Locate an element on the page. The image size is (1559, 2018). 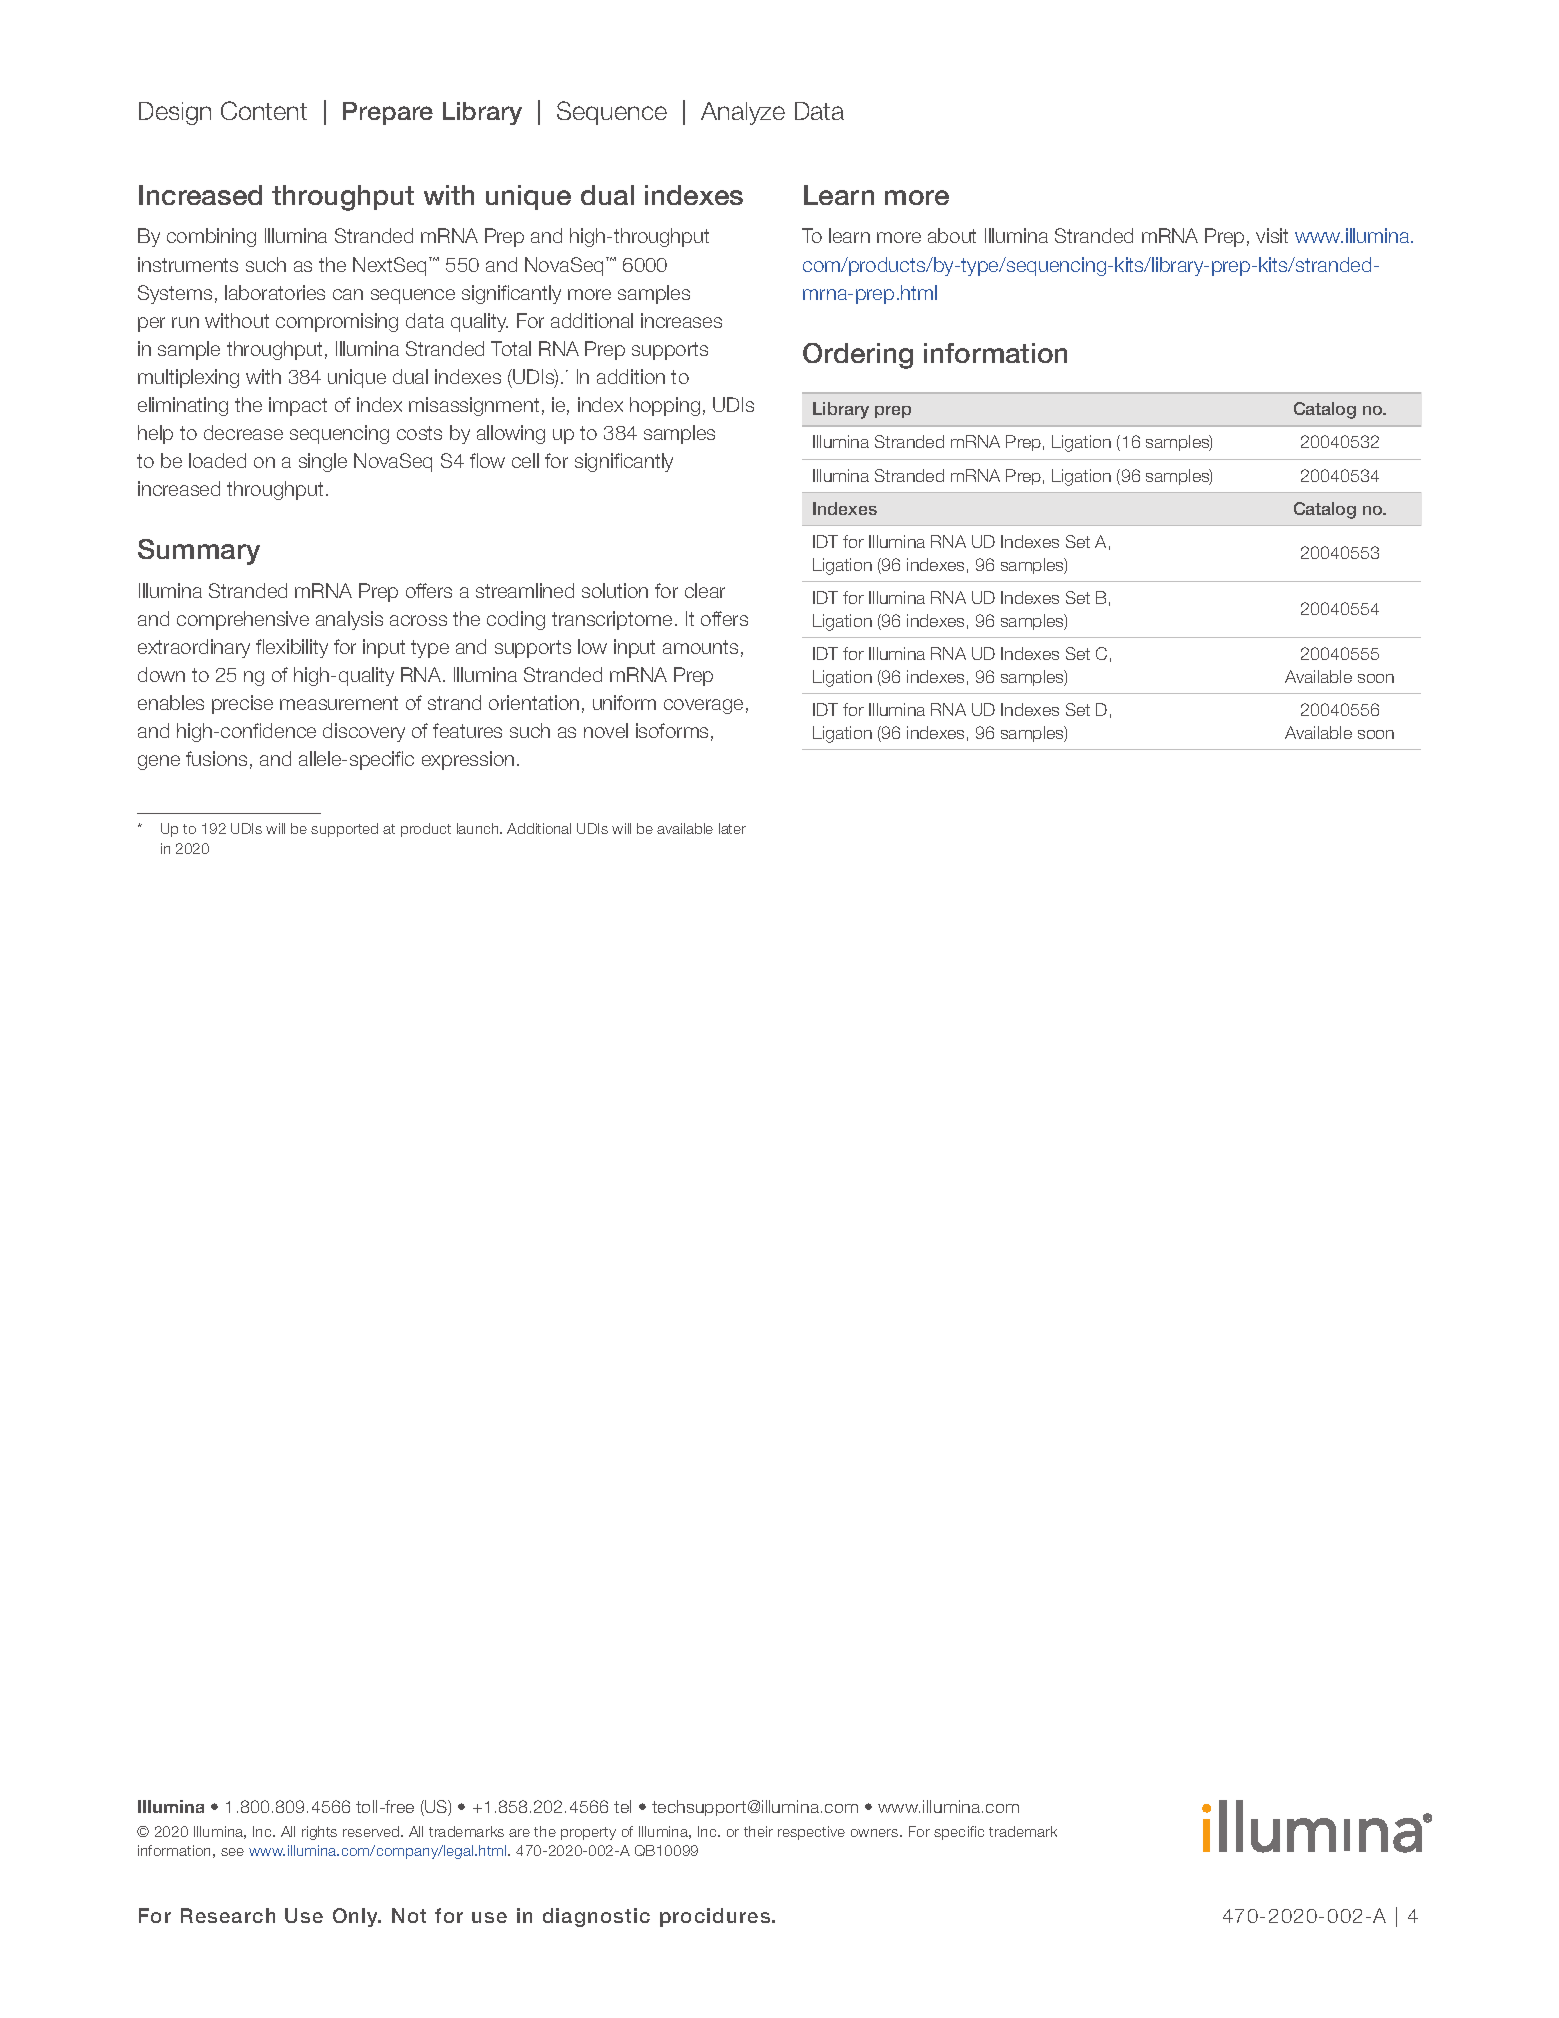
Content is located at coordinates (264, 110).
